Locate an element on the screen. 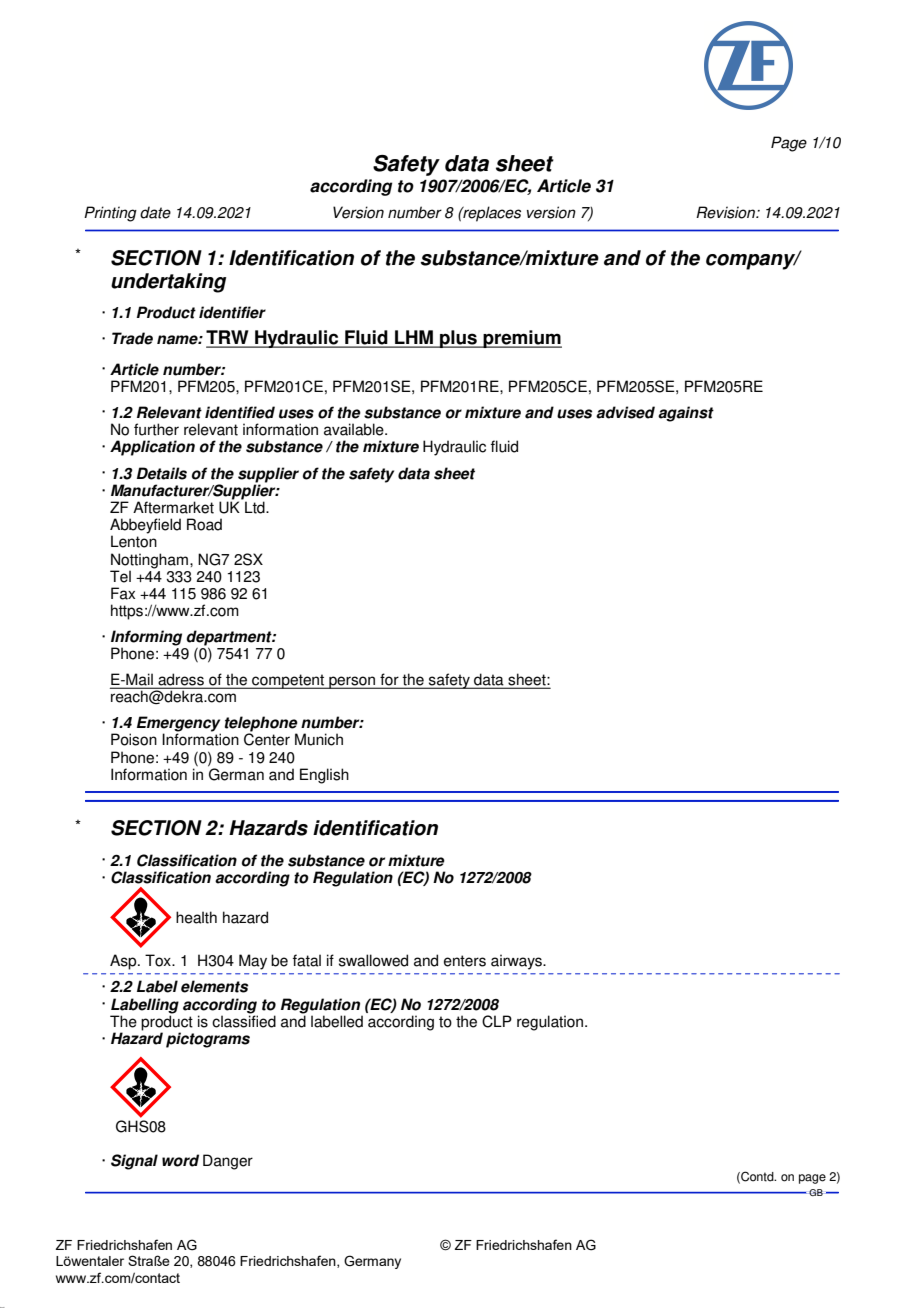 This screenshot has height=1308, width=924. Road is located at coordinates (204, 524).
